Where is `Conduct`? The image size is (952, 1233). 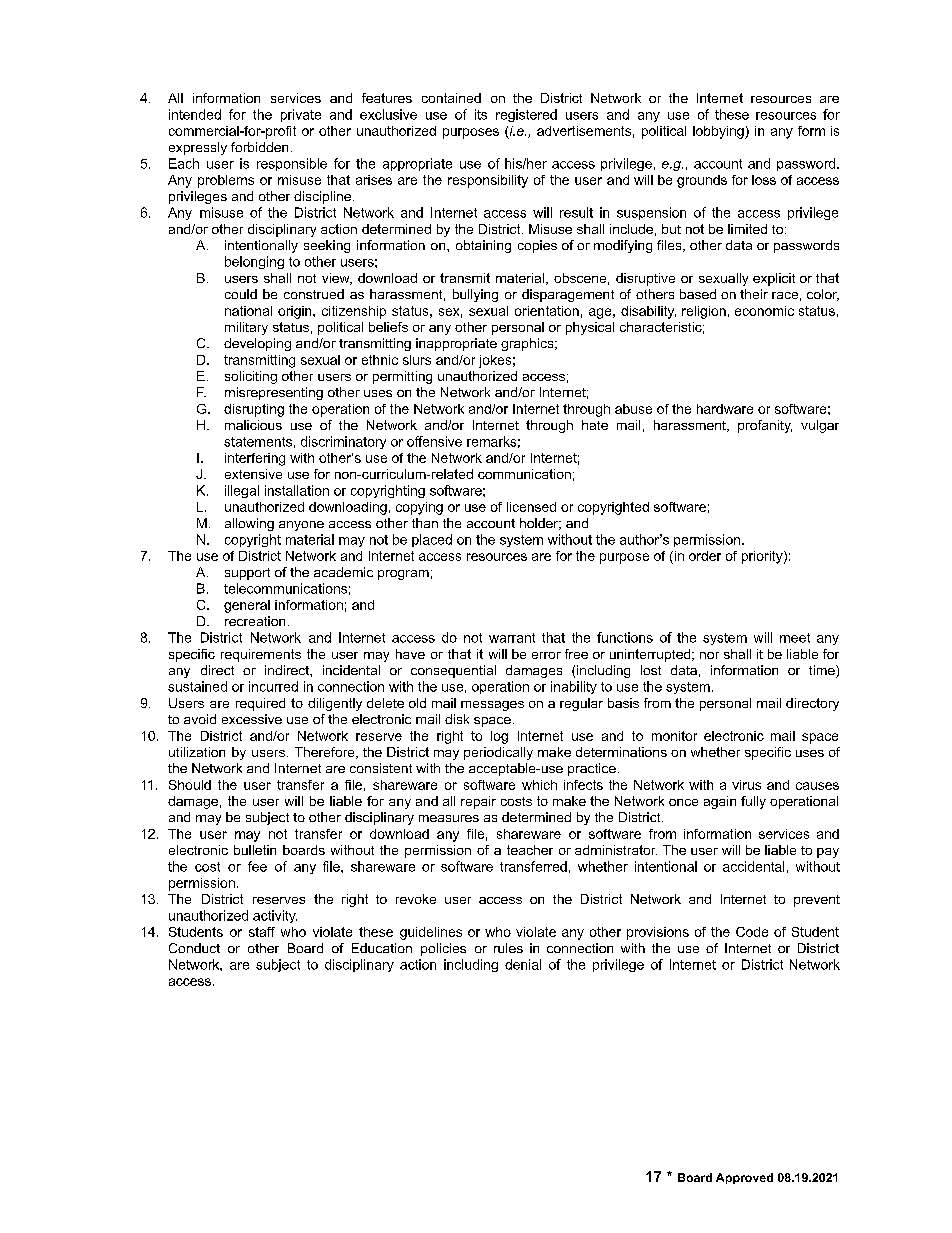 Conduct is located at coordinates (194, 948).
